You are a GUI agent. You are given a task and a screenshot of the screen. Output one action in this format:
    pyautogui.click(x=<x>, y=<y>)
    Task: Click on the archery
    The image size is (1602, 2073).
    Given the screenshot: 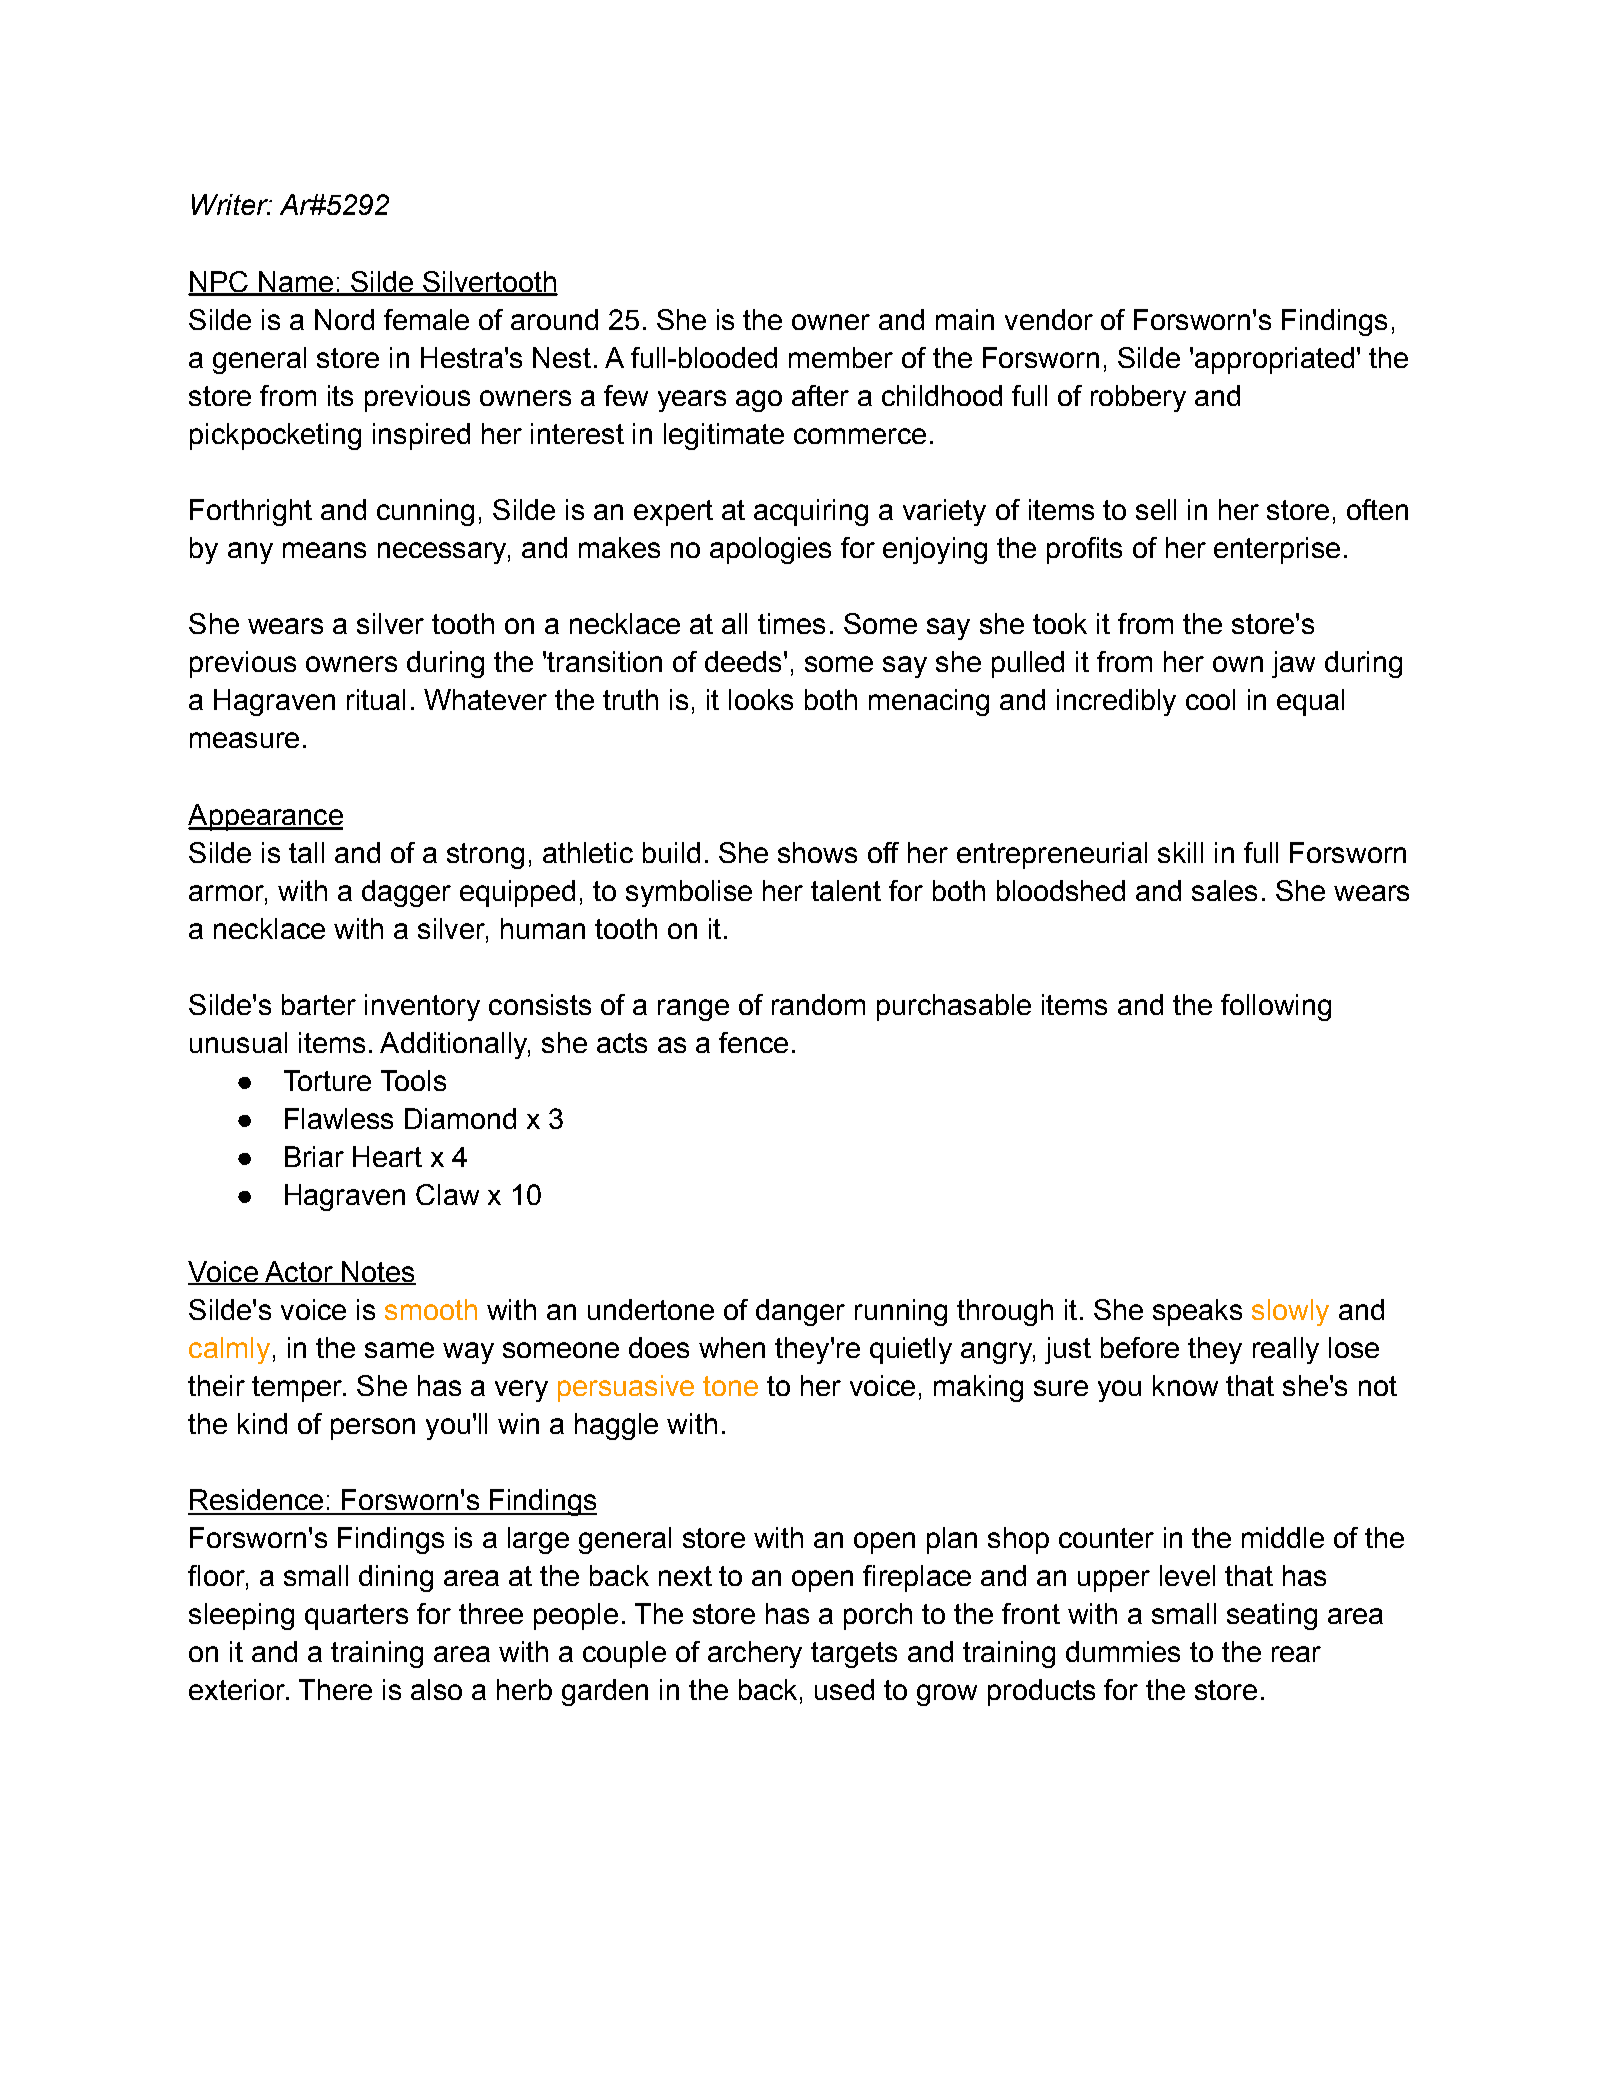 What is the action you would take?
    pyautogui.click(x=755, y=1654)
